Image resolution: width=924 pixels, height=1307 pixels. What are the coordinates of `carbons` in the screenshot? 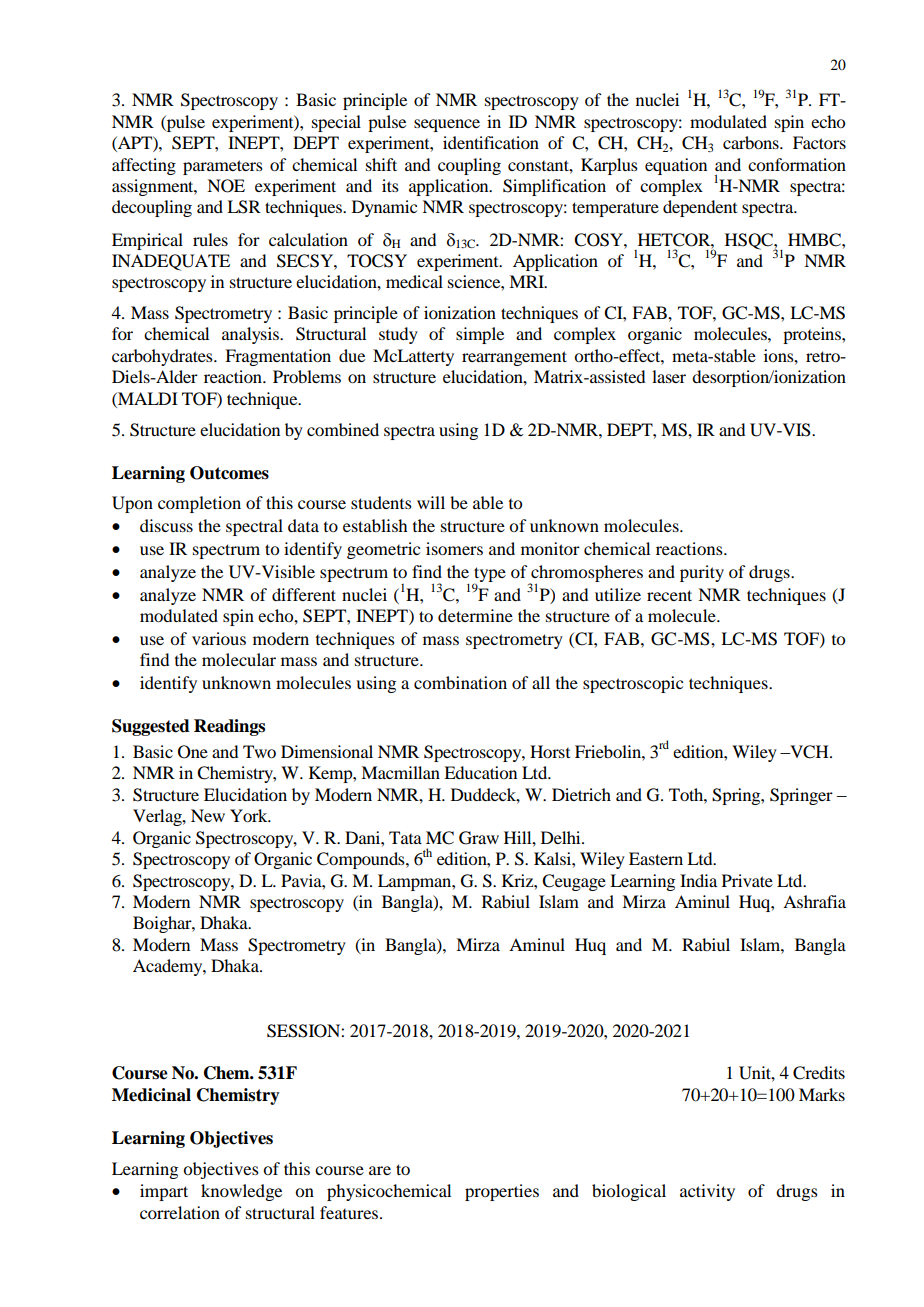 It's located at (752, 142).
